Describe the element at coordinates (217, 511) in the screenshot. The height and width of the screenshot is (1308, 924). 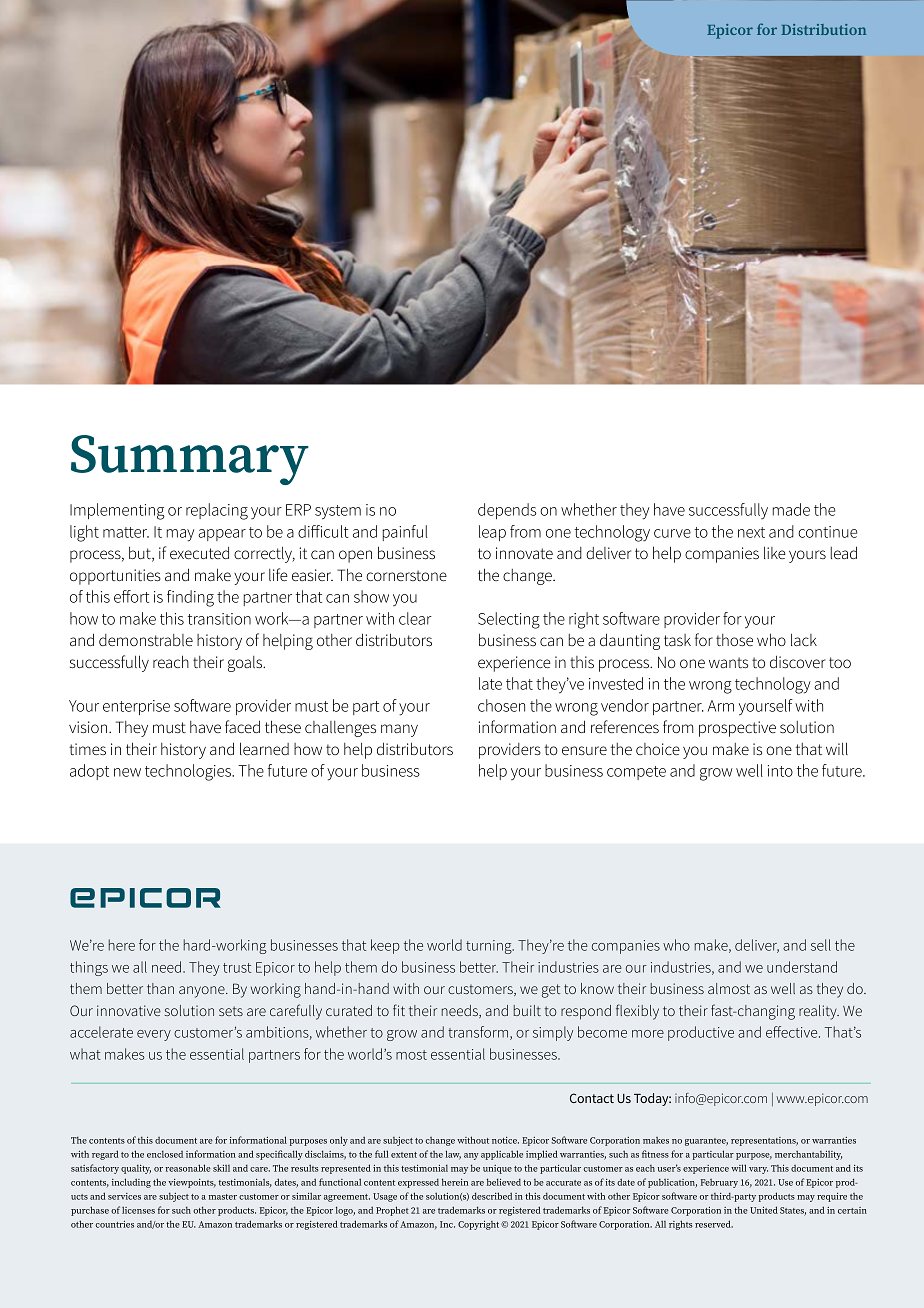
I see `replacing` at that location.
